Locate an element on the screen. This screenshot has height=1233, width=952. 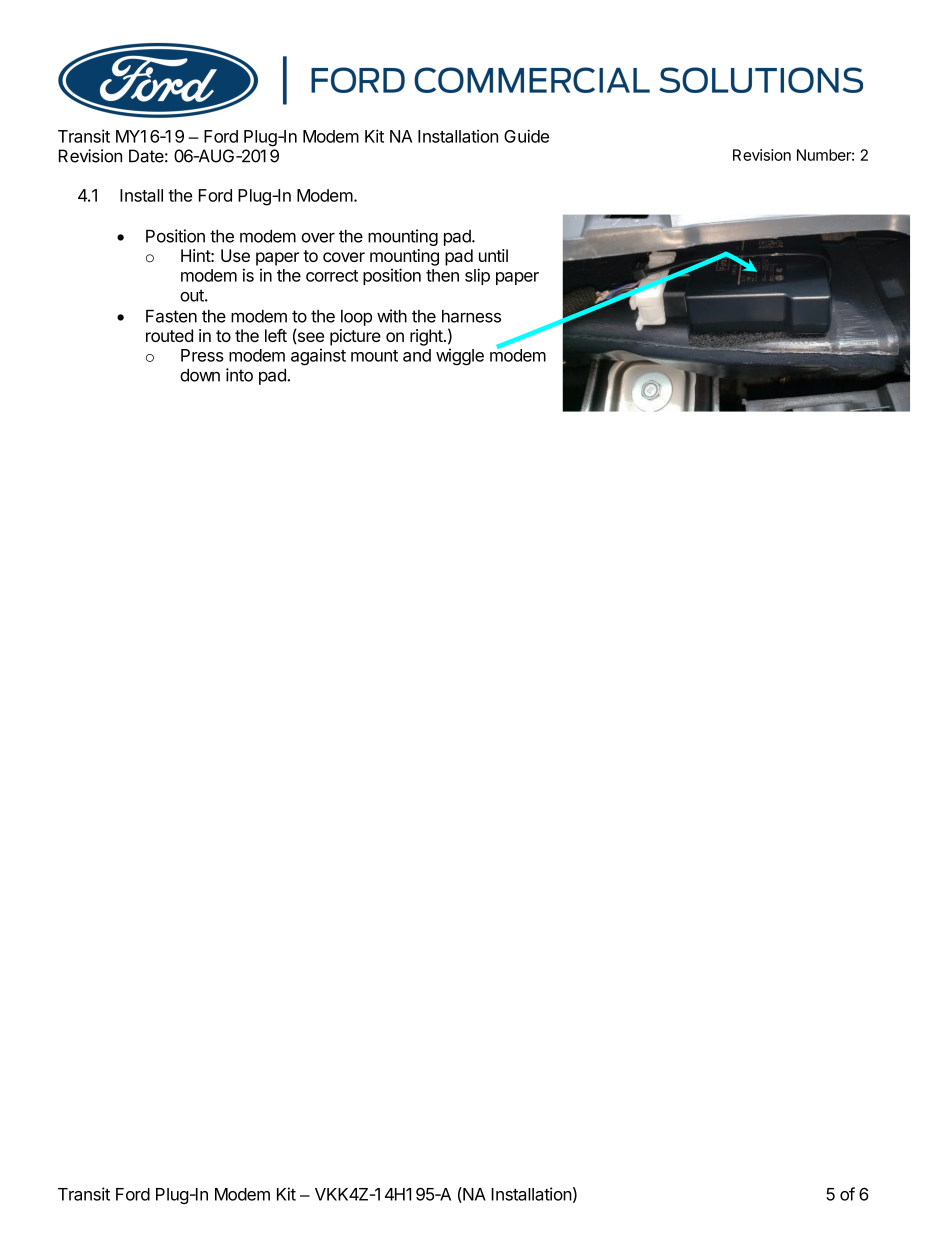
harness is located at coordinates (471, 316).
